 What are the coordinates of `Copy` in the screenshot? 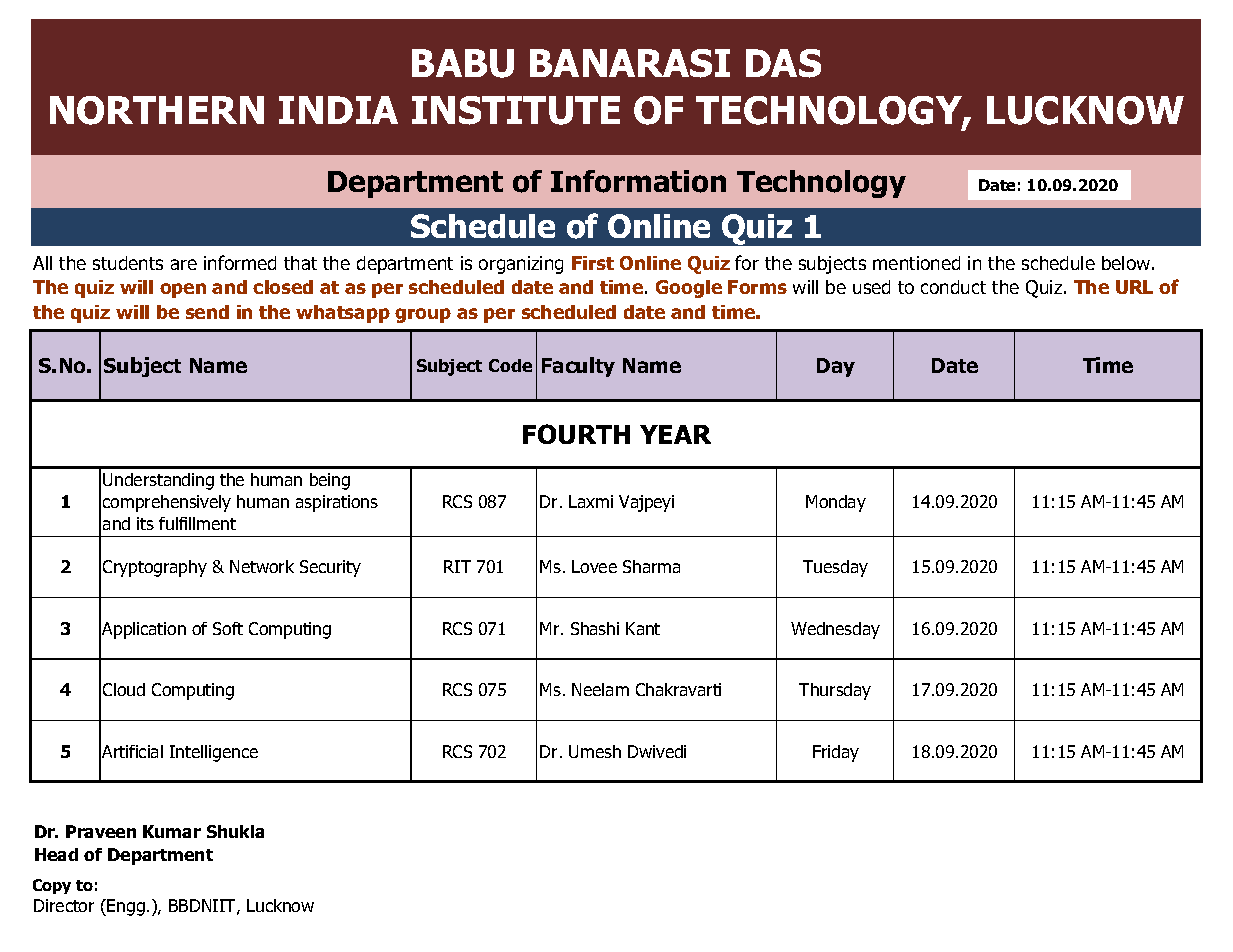 It's located at (52, 886).
